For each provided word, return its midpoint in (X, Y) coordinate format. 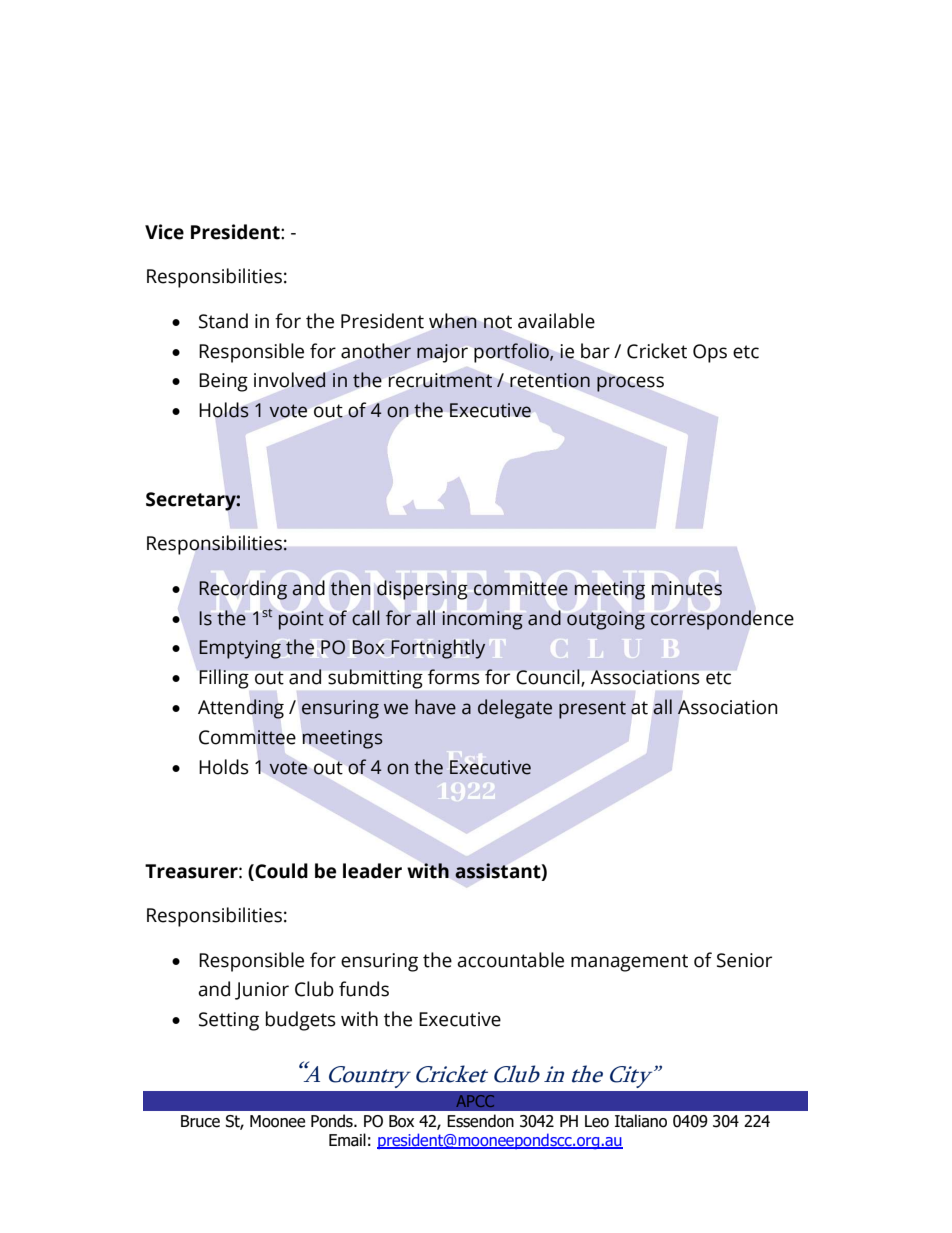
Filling (224, 679)
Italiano (641, 1121)
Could (281, 871)
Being (223, 382)
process (630, 384)
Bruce (200, 1121)
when (453, 321)
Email (347, 1140)
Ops (710, 353)
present (592, 710)
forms (453, 677)
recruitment (440, 380)
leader (372, 871)
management (629, 963)
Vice (164, 232)
